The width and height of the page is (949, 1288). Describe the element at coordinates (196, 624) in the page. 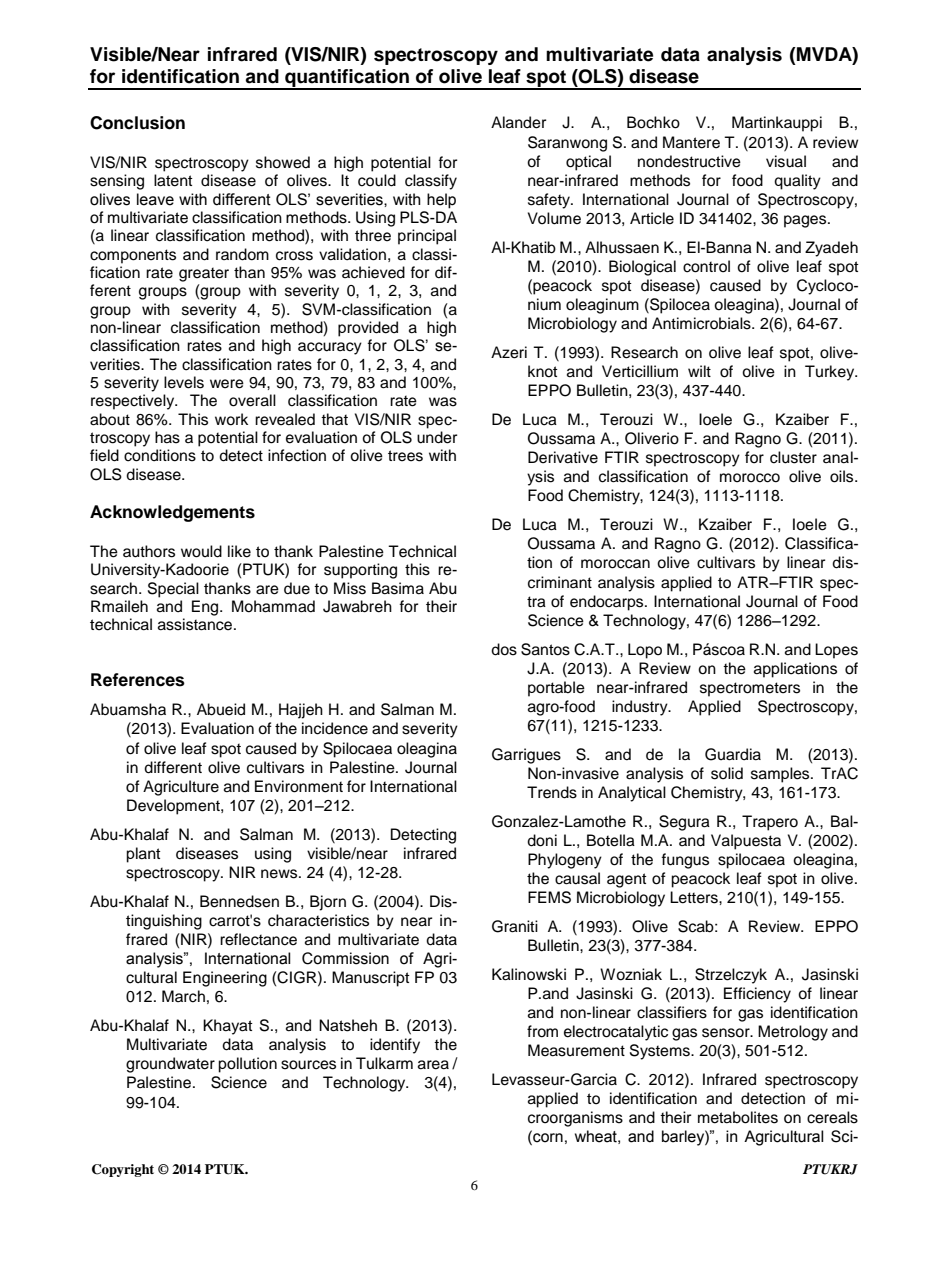

I see `assistance` at that location.
